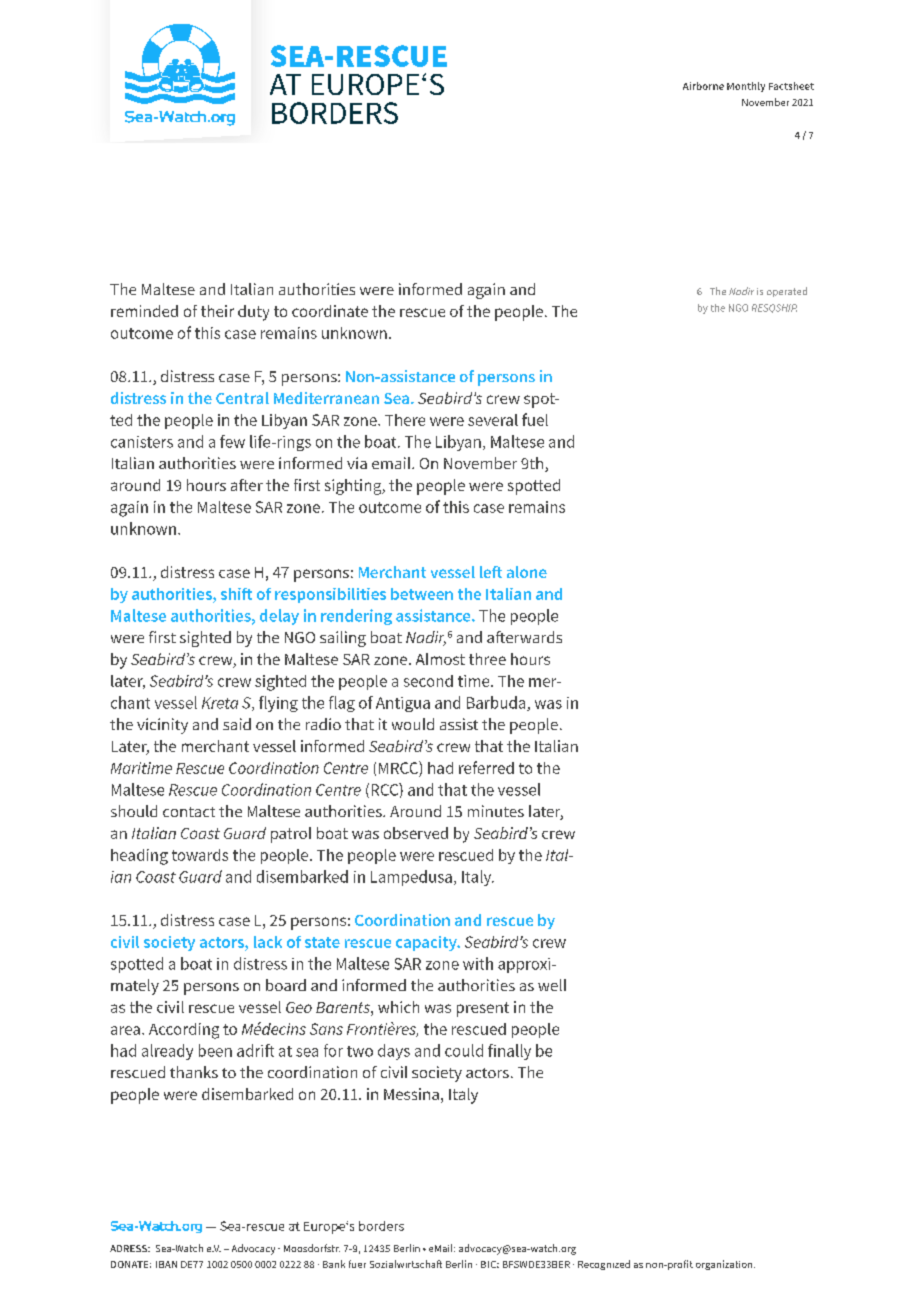 This screenshot has height=1308, width=924. Describe the element at coordinates (725, 1265) in the screenshot. I see `organization` at that location.
